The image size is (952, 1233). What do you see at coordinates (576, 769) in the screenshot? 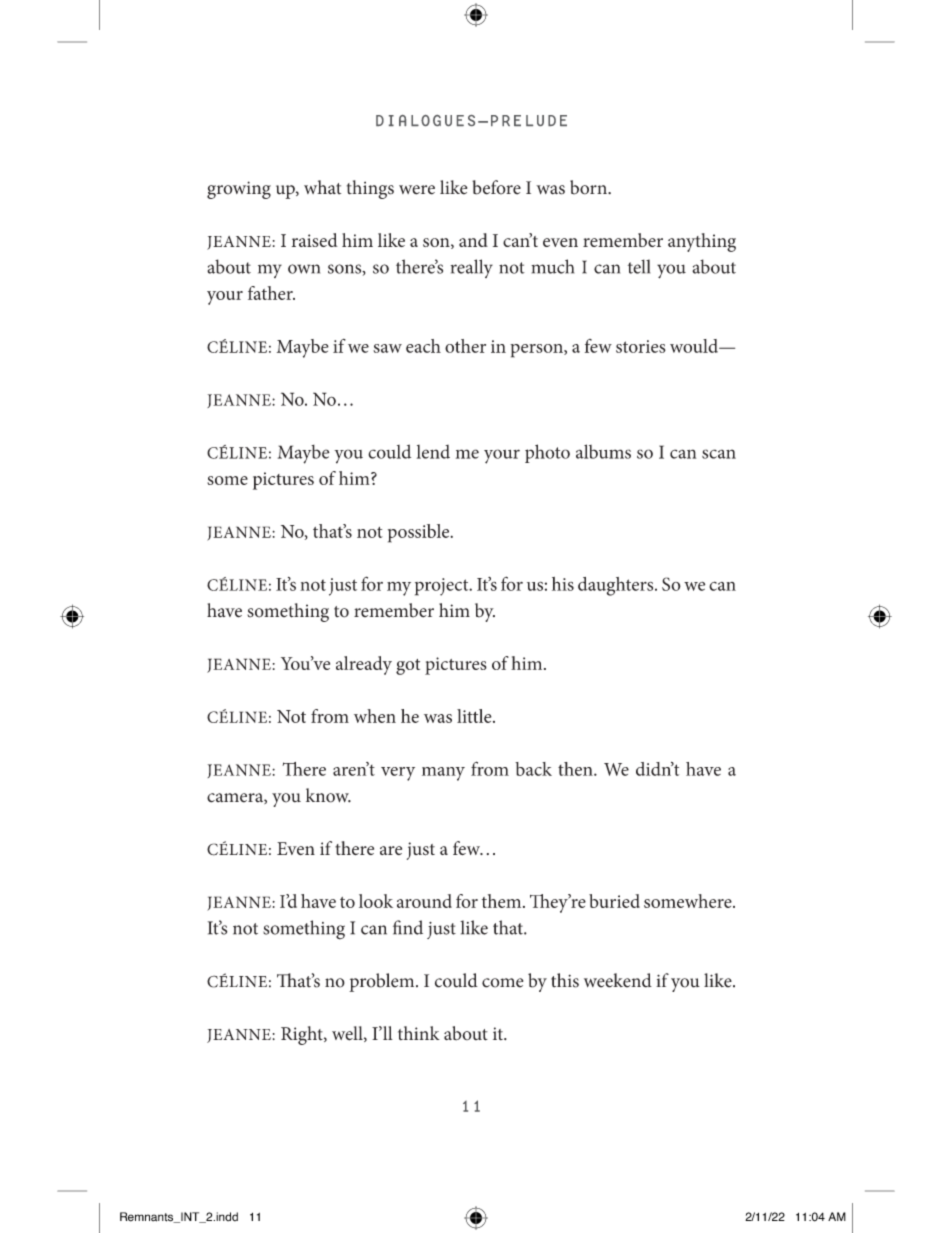
I see `then` at bounding box center [576, 769].
